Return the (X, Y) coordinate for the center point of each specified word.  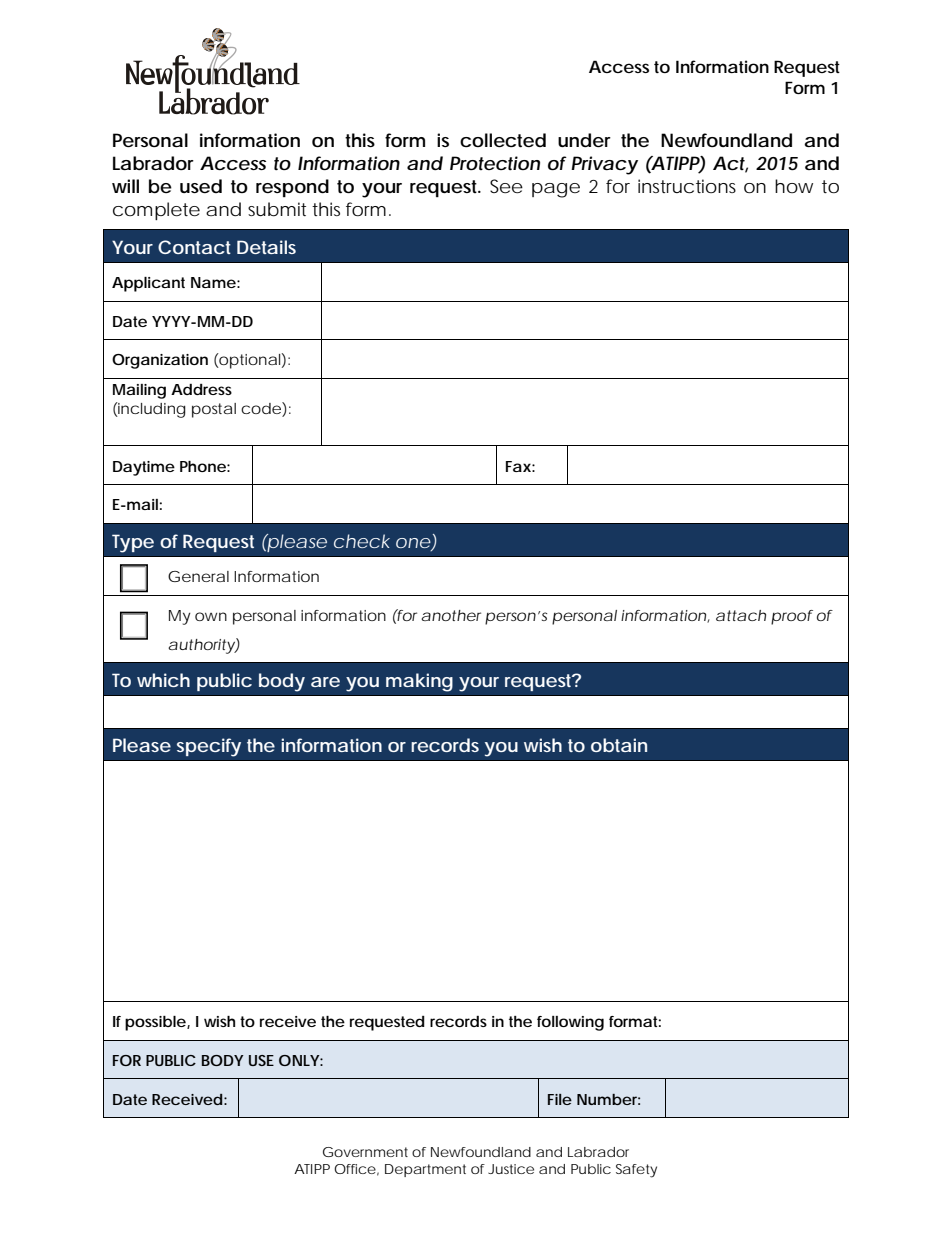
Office (355, 1169)
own (211, 616)
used (201, 186)
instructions (687, 186)
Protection (495, 163)
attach (741, 615)
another (451, 615)
